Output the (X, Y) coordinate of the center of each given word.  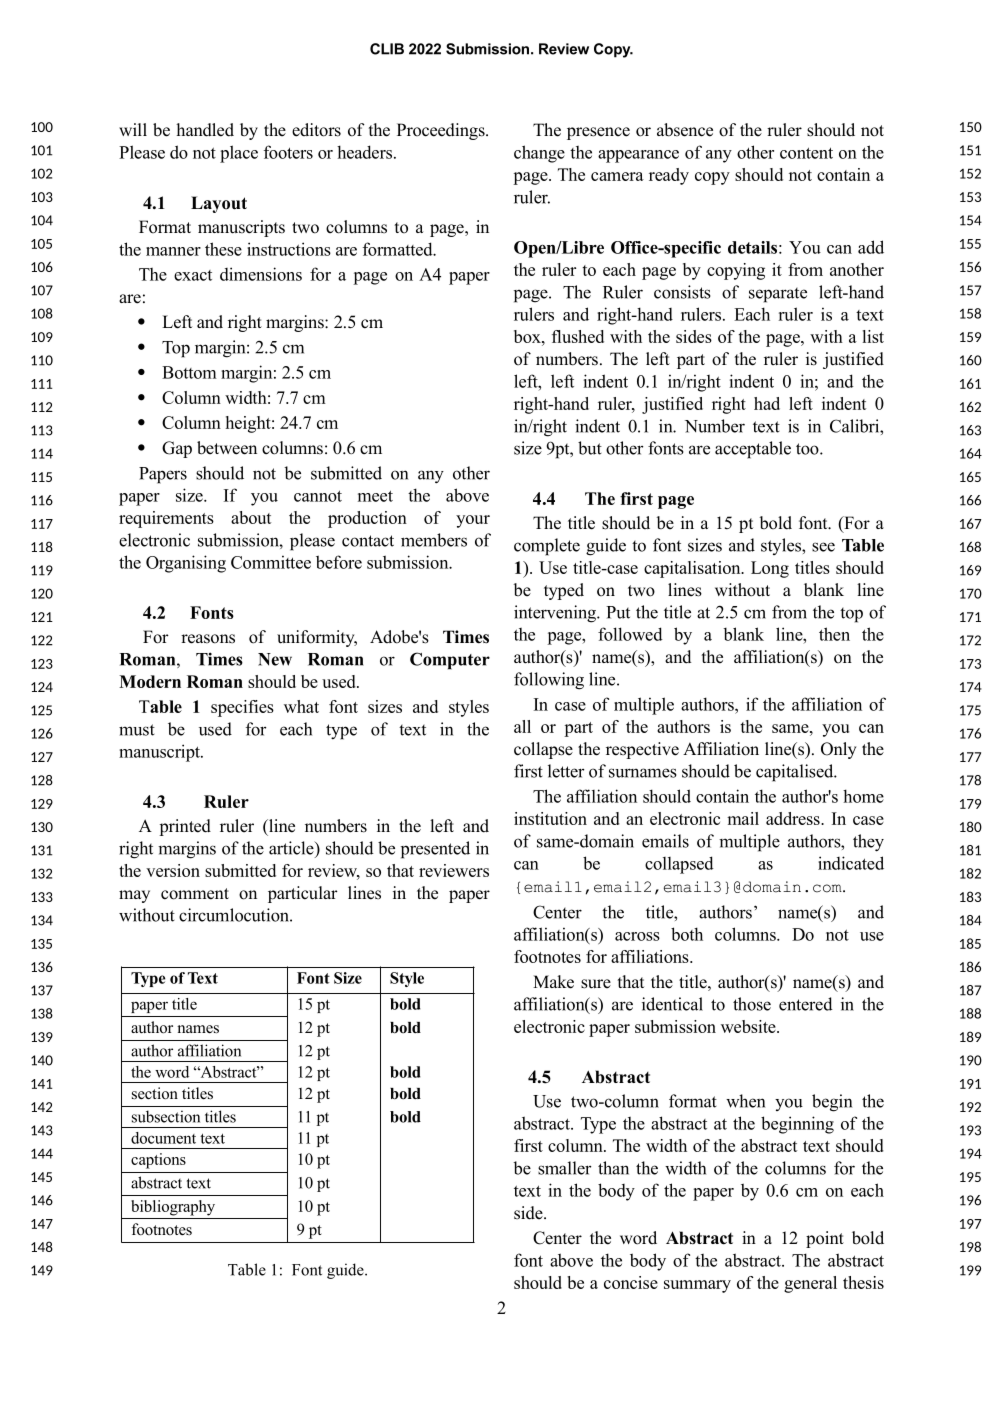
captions (158, 1161)
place (239, 154)
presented (435, 850)
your (473, 521)
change (539, 154)
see (823, 547)
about (251, 517)
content (806, 153)
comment (195, 894)
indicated (851, 863)
